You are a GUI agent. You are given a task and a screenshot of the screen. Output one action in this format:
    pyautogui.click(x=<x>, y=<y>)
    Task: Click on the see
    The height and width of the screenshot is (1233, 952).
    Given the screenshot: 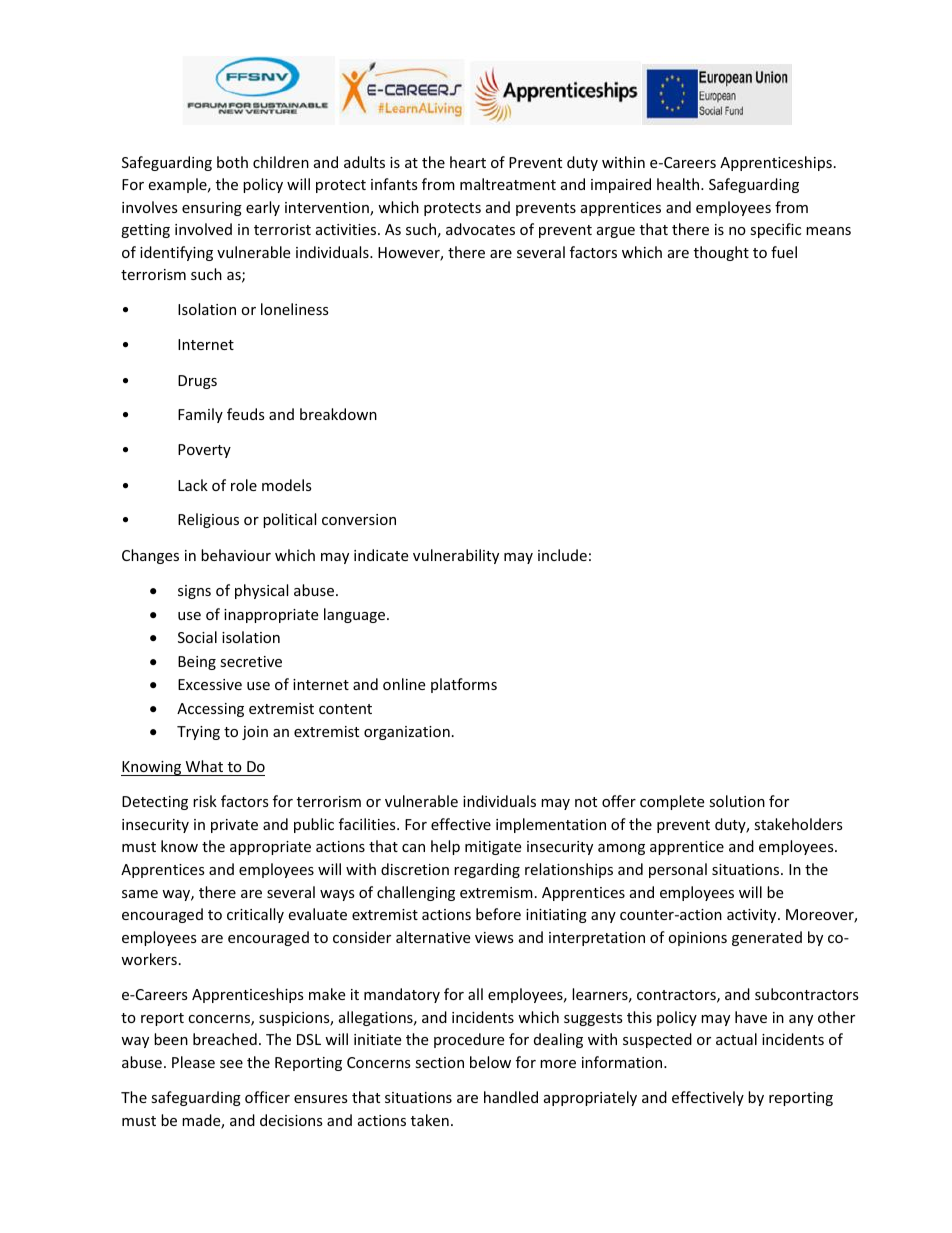 What is the action you would take?
    pyautogui.click(x=231, y=1064)
